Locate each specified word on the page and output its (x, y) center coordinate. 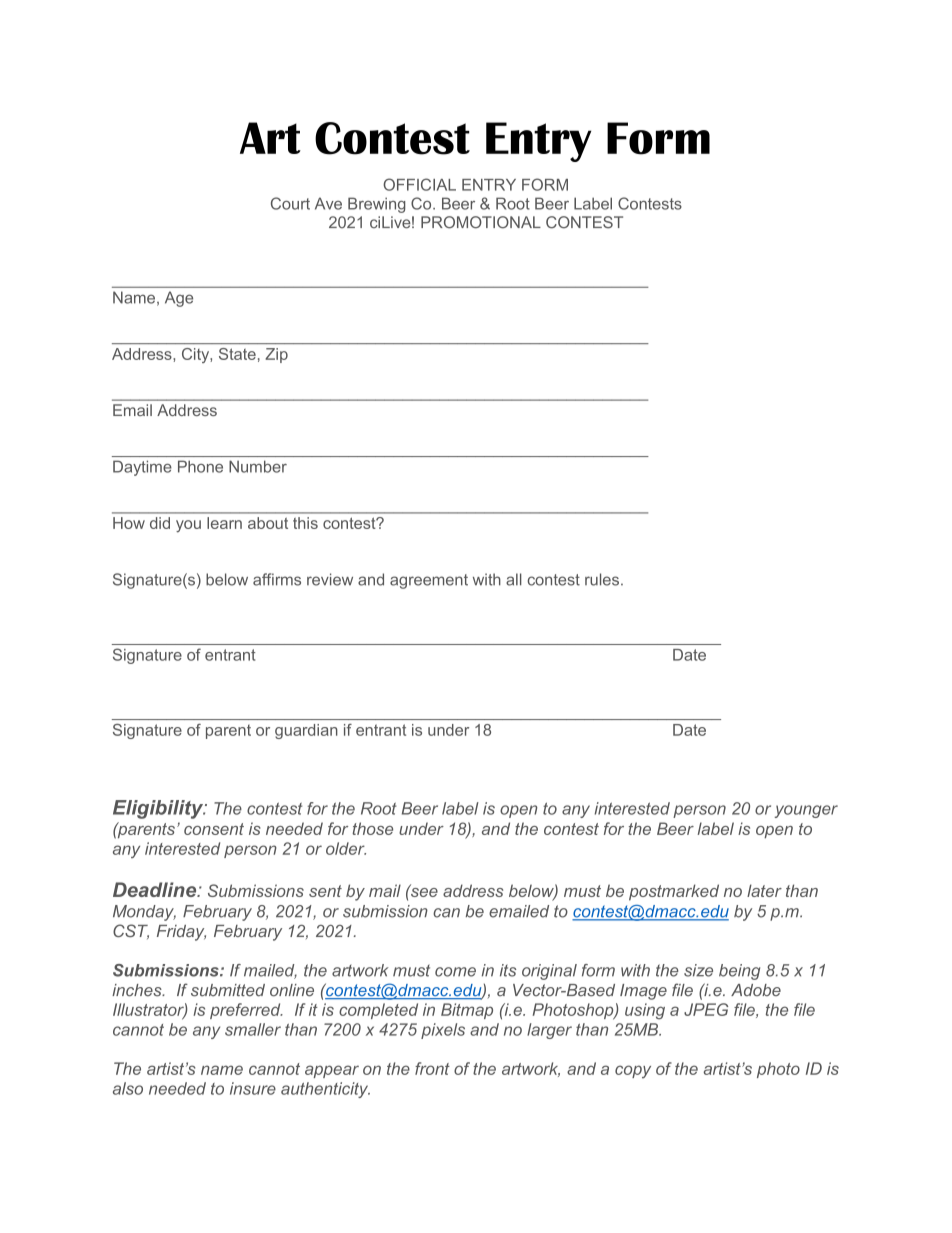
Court (290, 203)
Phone (200, 466)
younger (806, 811)
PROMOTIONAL (481, 222)
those (372, 828)
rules (602, 579)
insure (253, 1088)
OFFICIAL (419, 184)
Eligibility (159, 809)
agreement (429, 581)
